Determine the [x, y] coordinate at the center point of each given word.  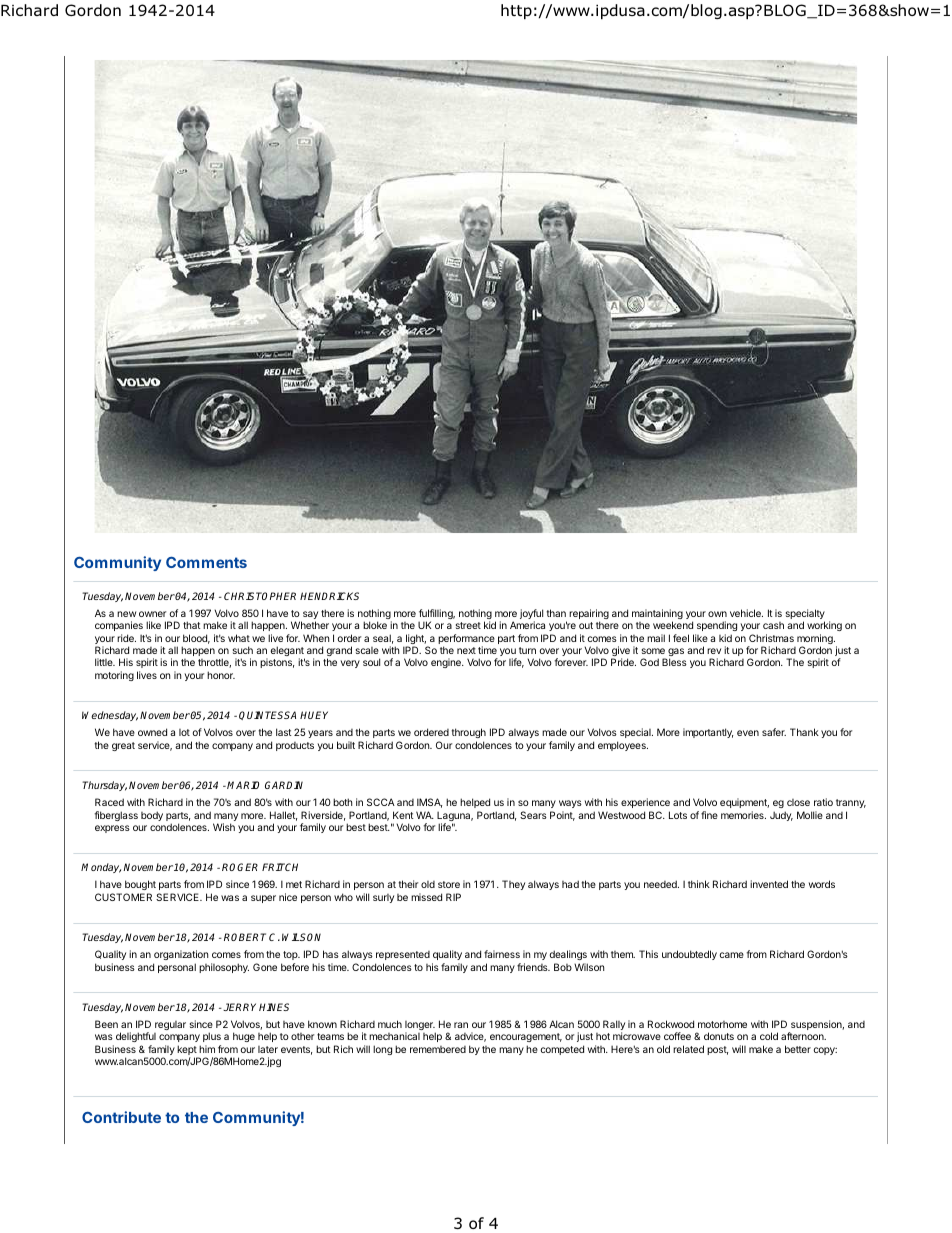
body [152, 816]
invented [769, 884]
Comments [206, 562]
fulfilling [437, 615]
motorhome [722, 1024]
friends [533, 967]
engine [447, 663]
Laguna [455, 817]
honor [221, 675]
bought [140, 887]
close [798, 802]
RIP [453, 897]
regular [170, 1025]
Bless [674, 662]
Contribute [121, 1117]
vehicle [746, 613]
